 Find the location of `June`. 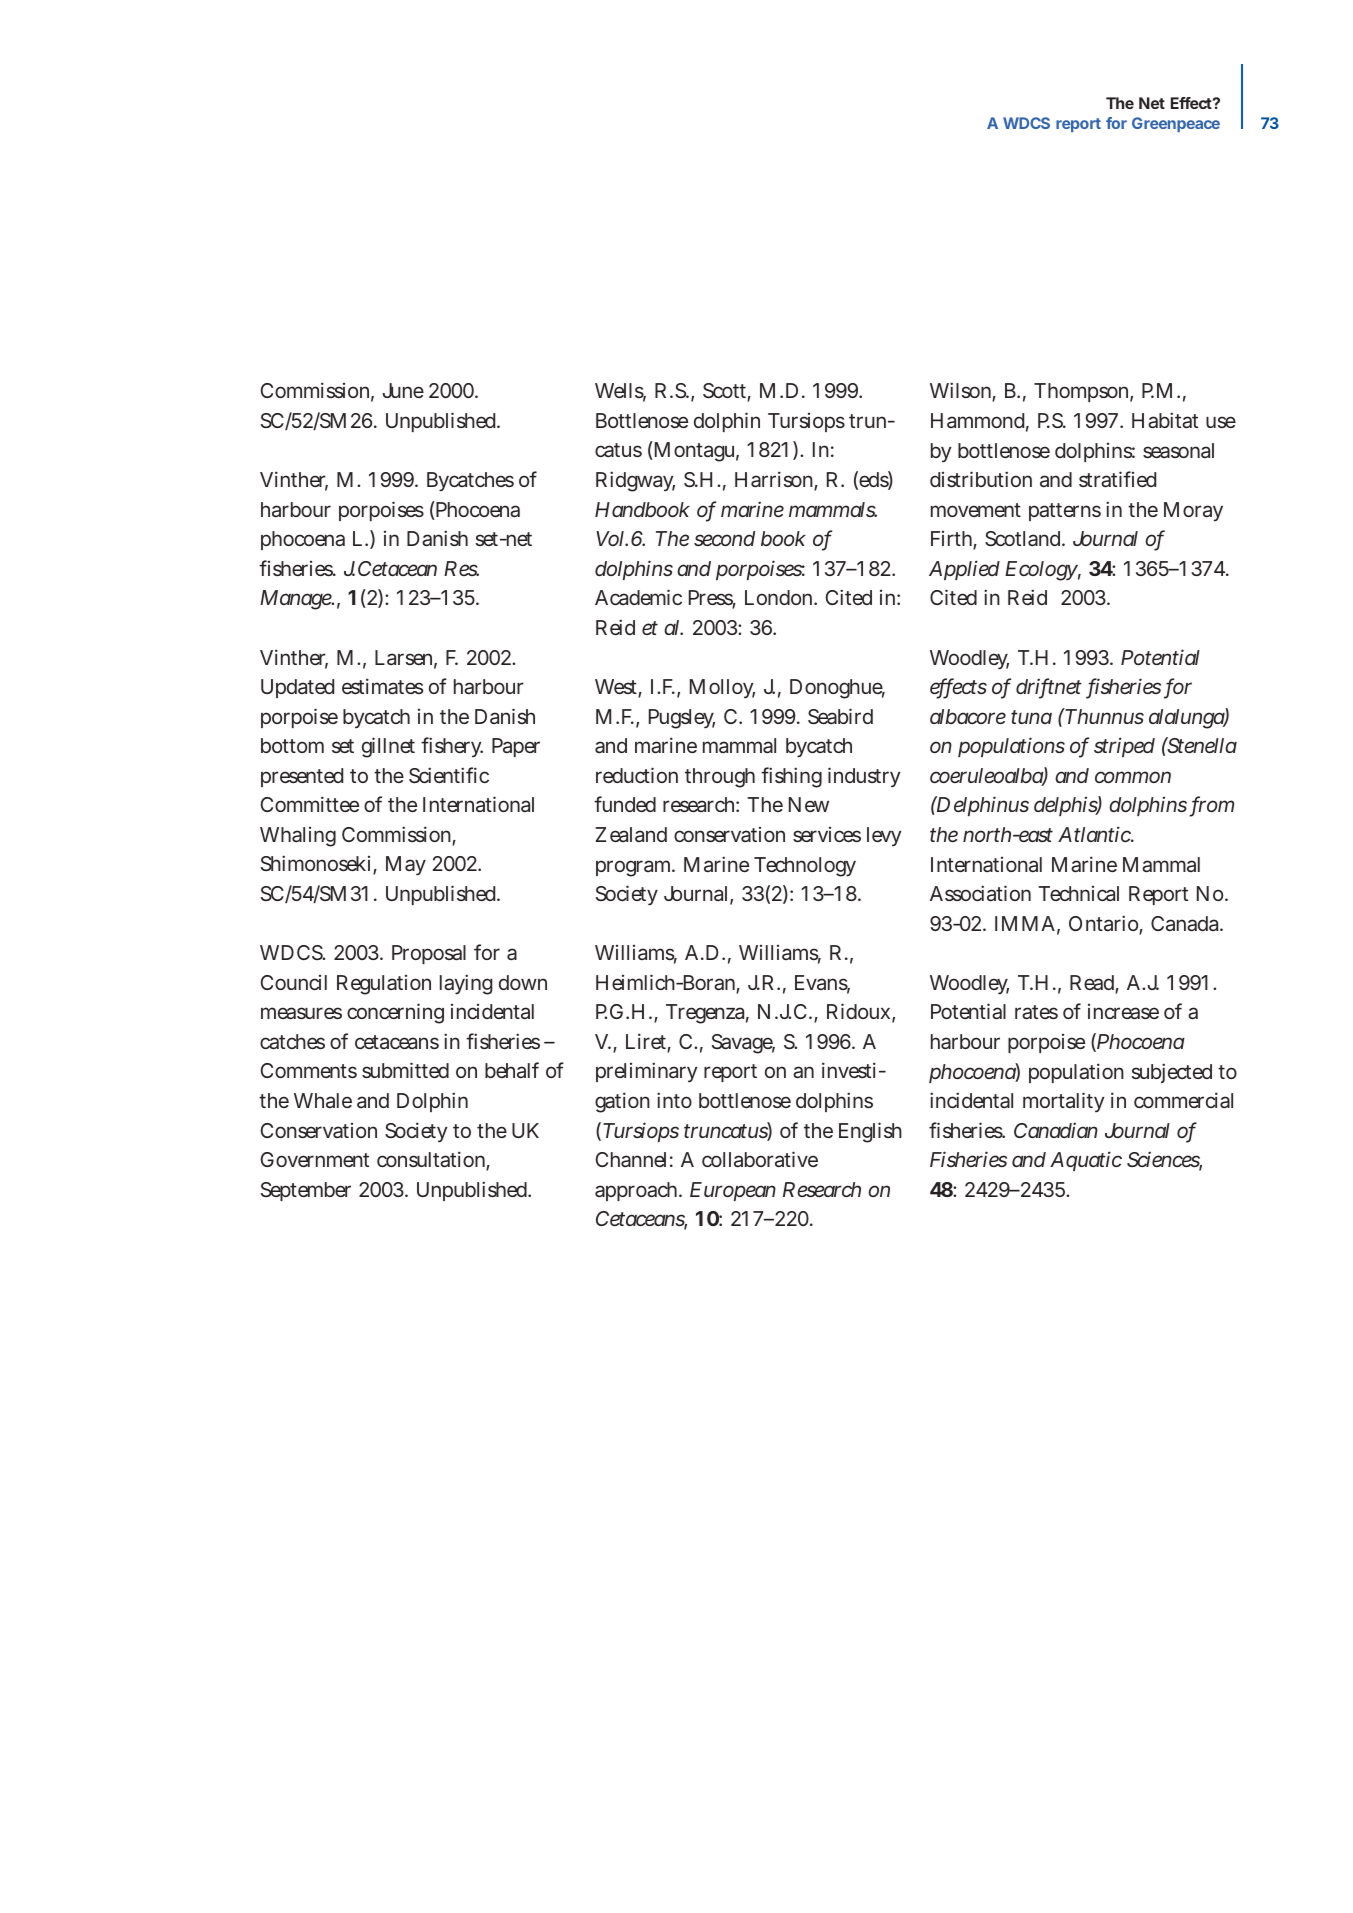

June is located at coordinates (403, 390).
